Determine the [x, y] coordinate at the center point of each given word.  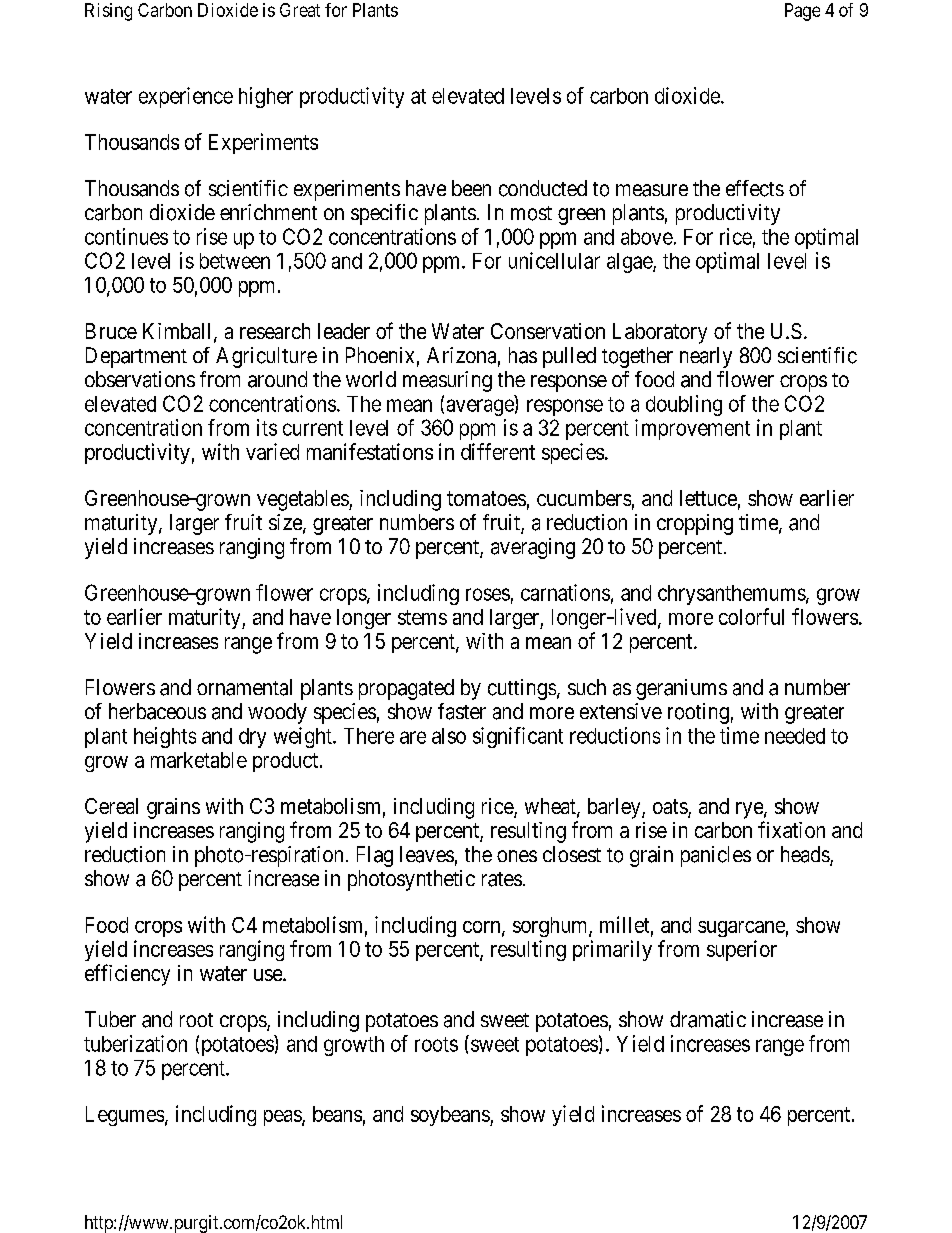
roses [488, 594]
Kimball [179, 332]
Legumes [125, 1116]
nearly [706, 357]
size [286, 523]
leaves [427, 854]
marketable [199, 760]
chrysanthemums [732, 595]
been [471, 188]
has [523, 355]
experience [186, 97]
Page [802, 12]
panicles [716, 856]
